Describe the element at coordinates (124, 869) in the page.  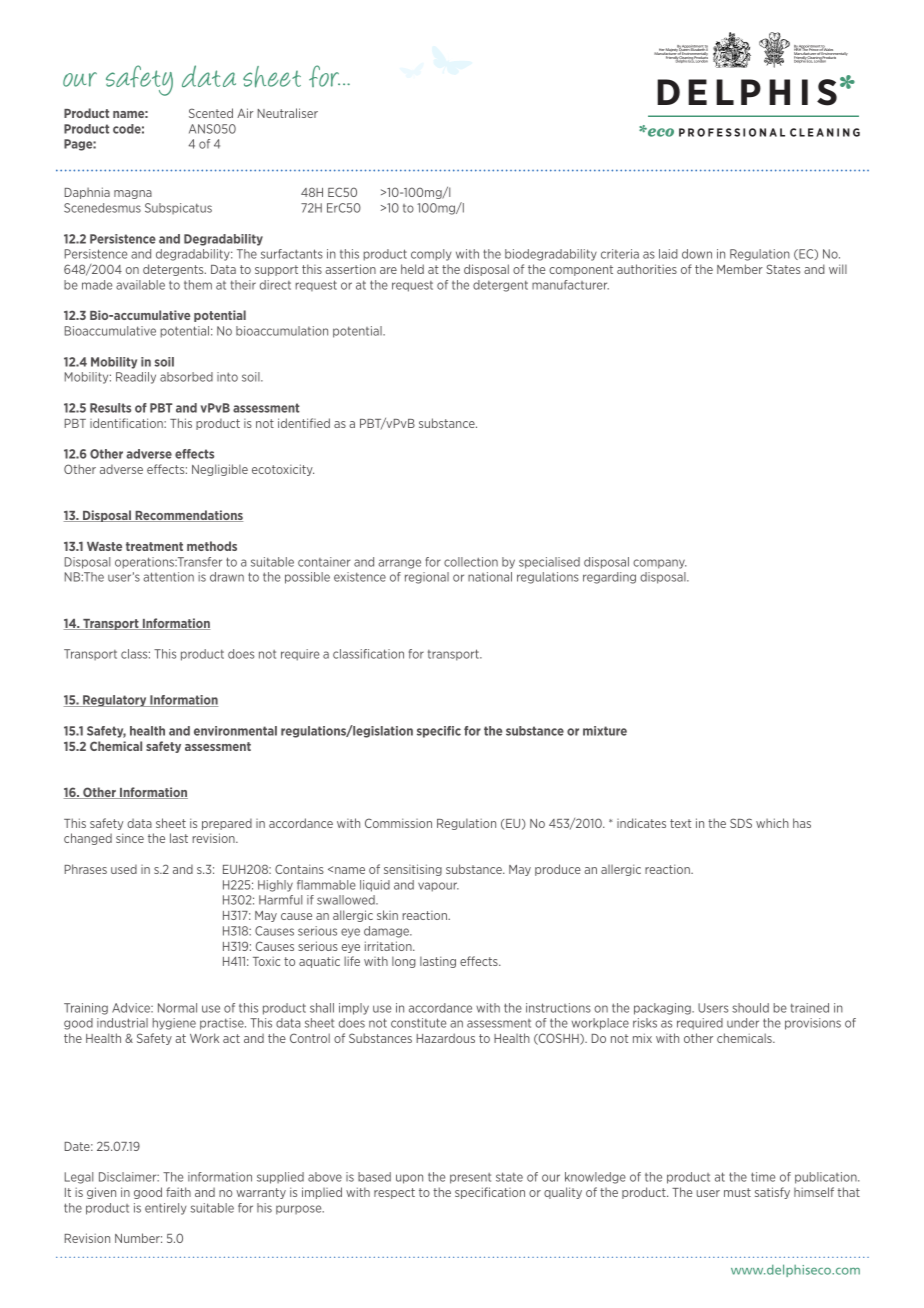
I see `used` at that location.
